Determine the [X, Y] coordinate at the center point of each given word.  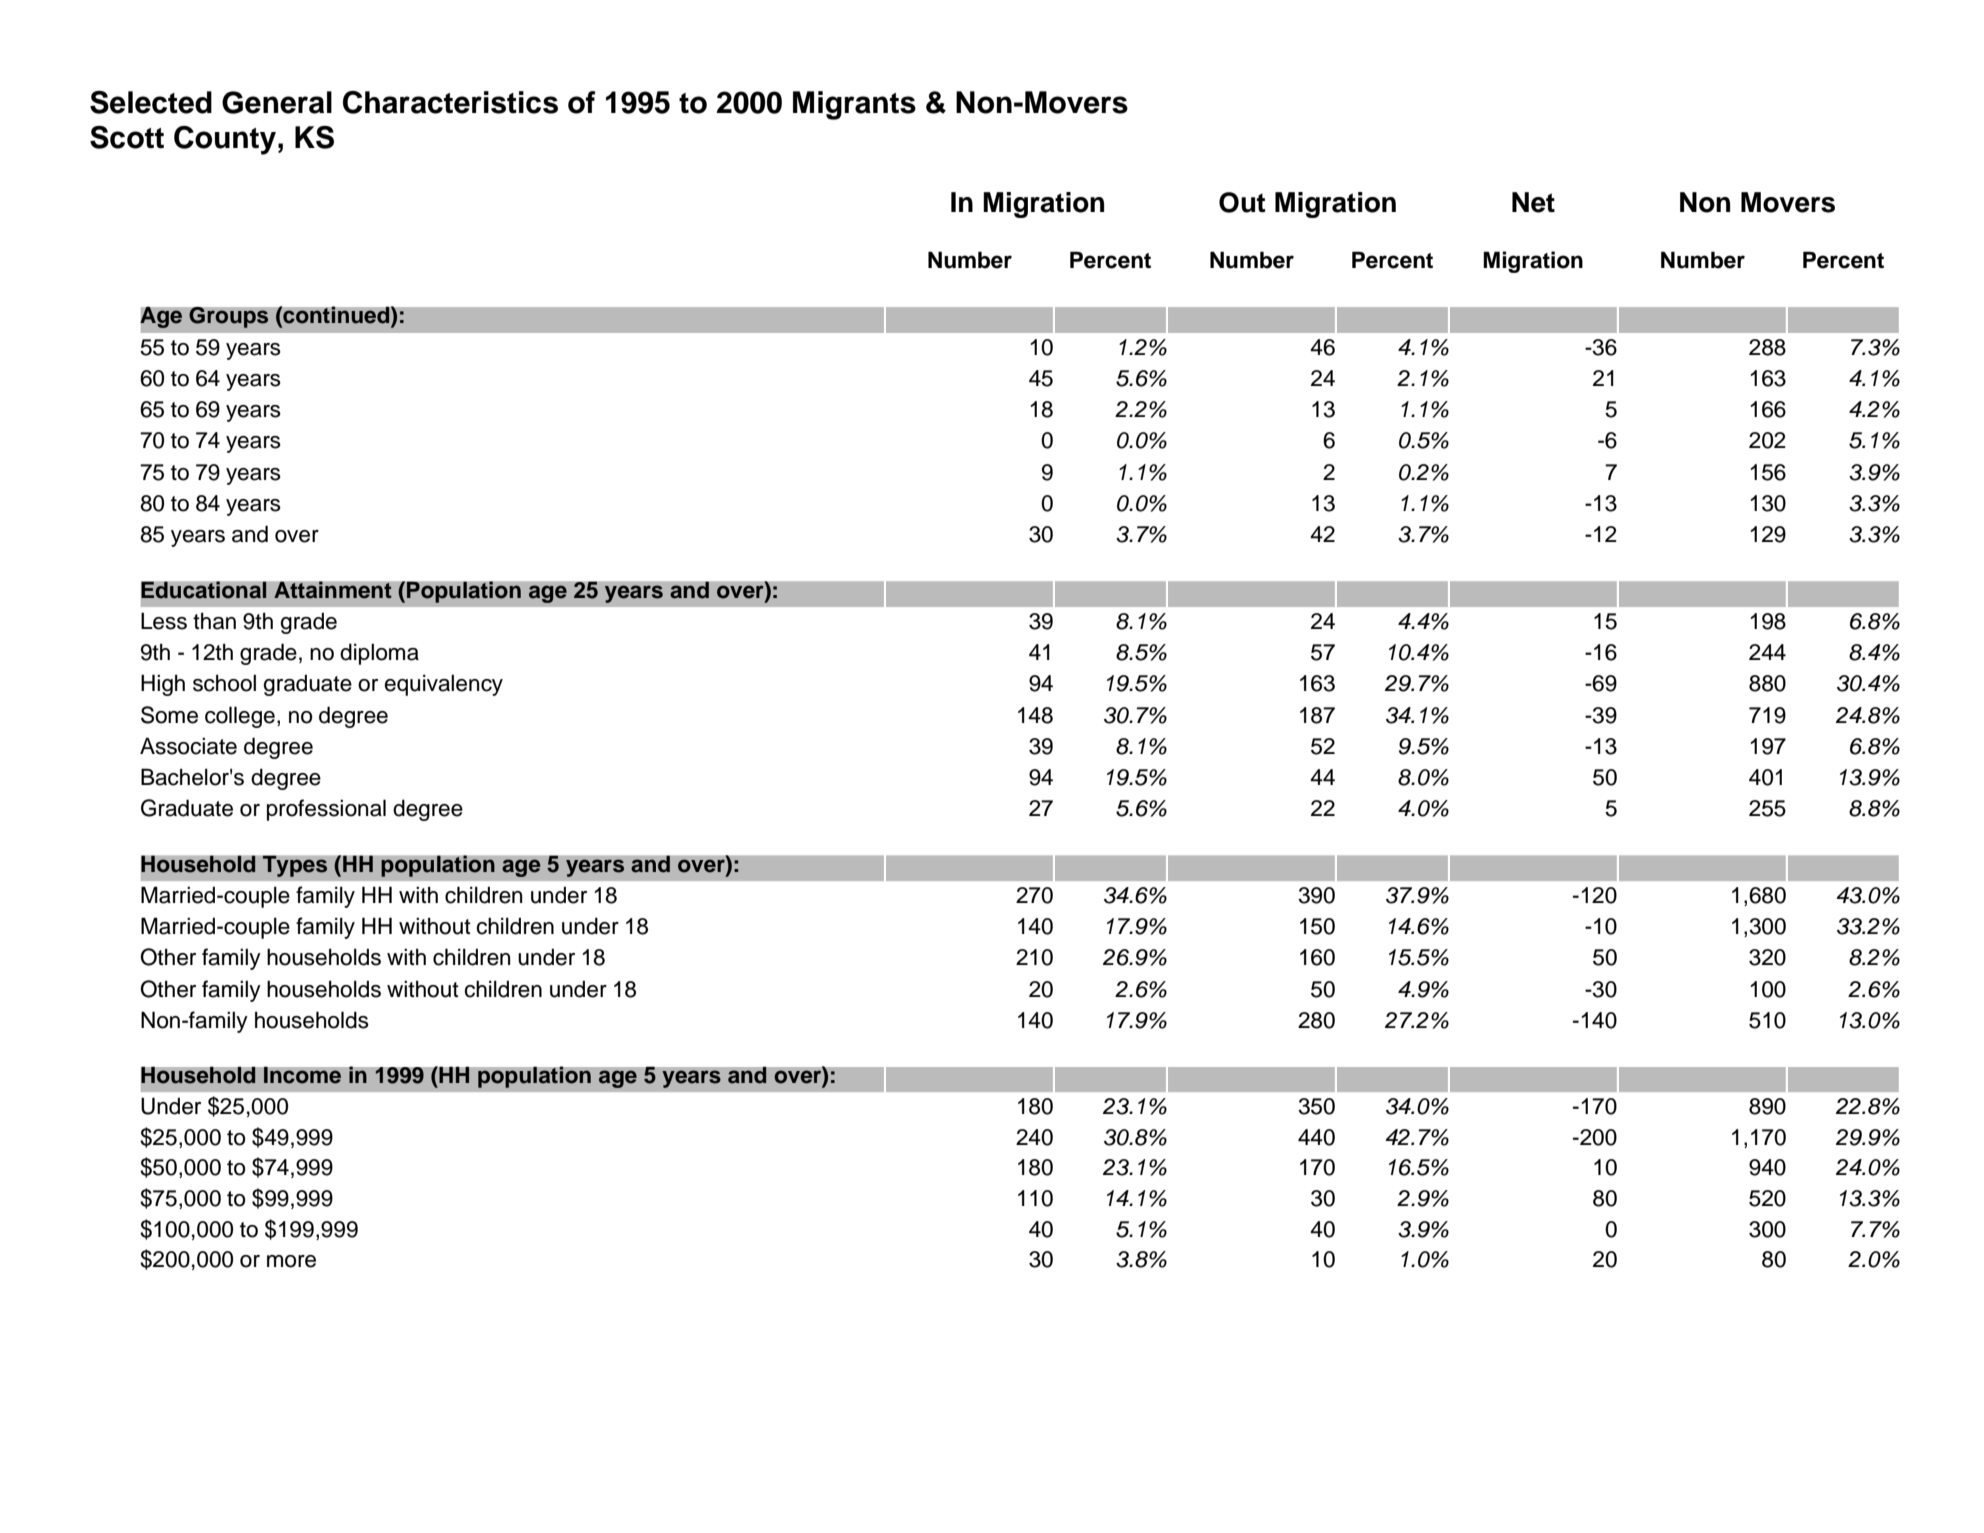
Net [1533, 202]
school [224, 683]
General [277, 102]
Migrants [854, 105]
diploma [379, 654]
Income [302, 1075]
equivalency [443, 685]
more [291, 1261]
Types [295, 866]
